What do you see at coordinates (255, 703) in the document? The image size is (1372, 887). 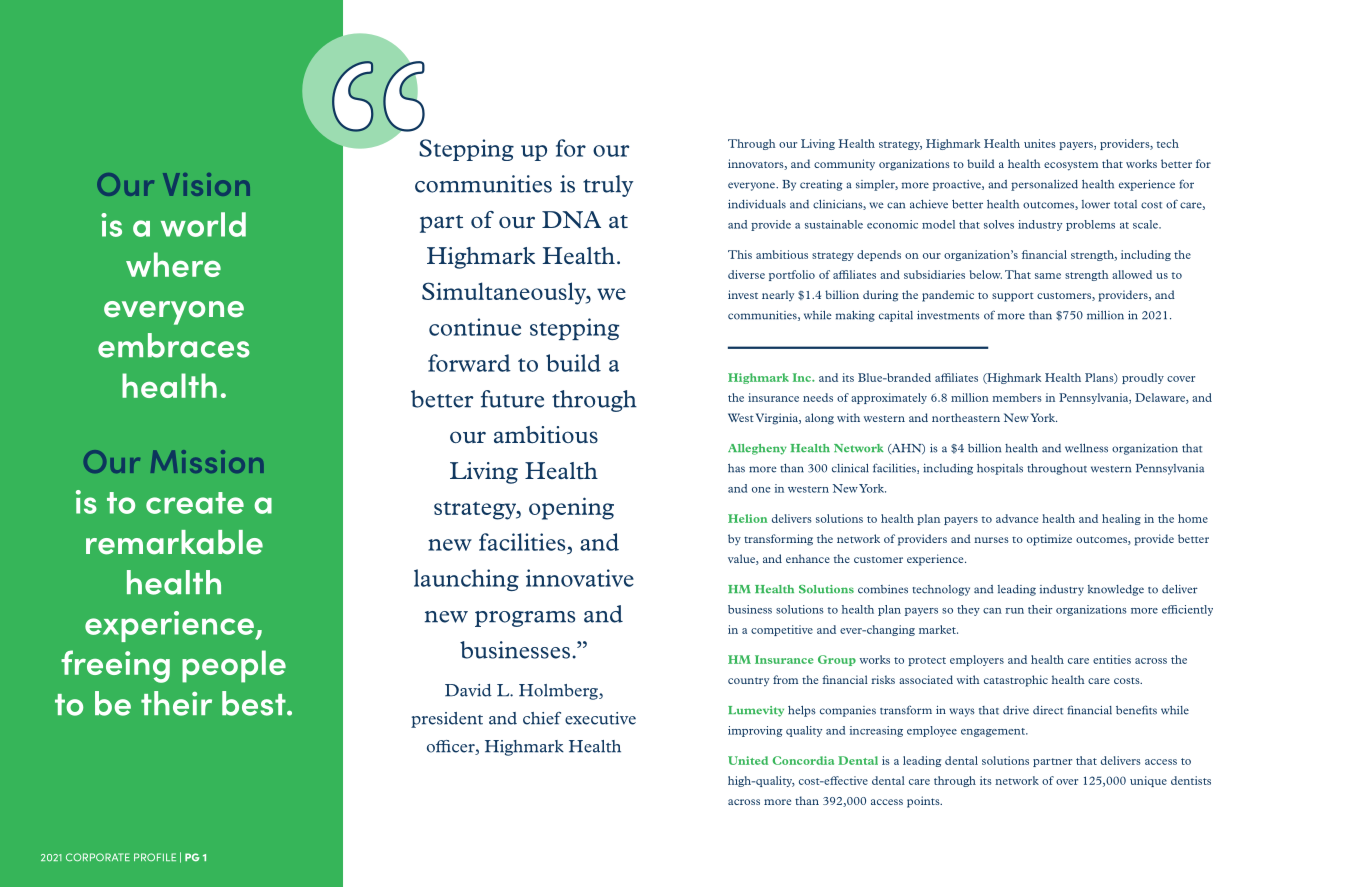 I see `best` at bounding box center [255, 703].
